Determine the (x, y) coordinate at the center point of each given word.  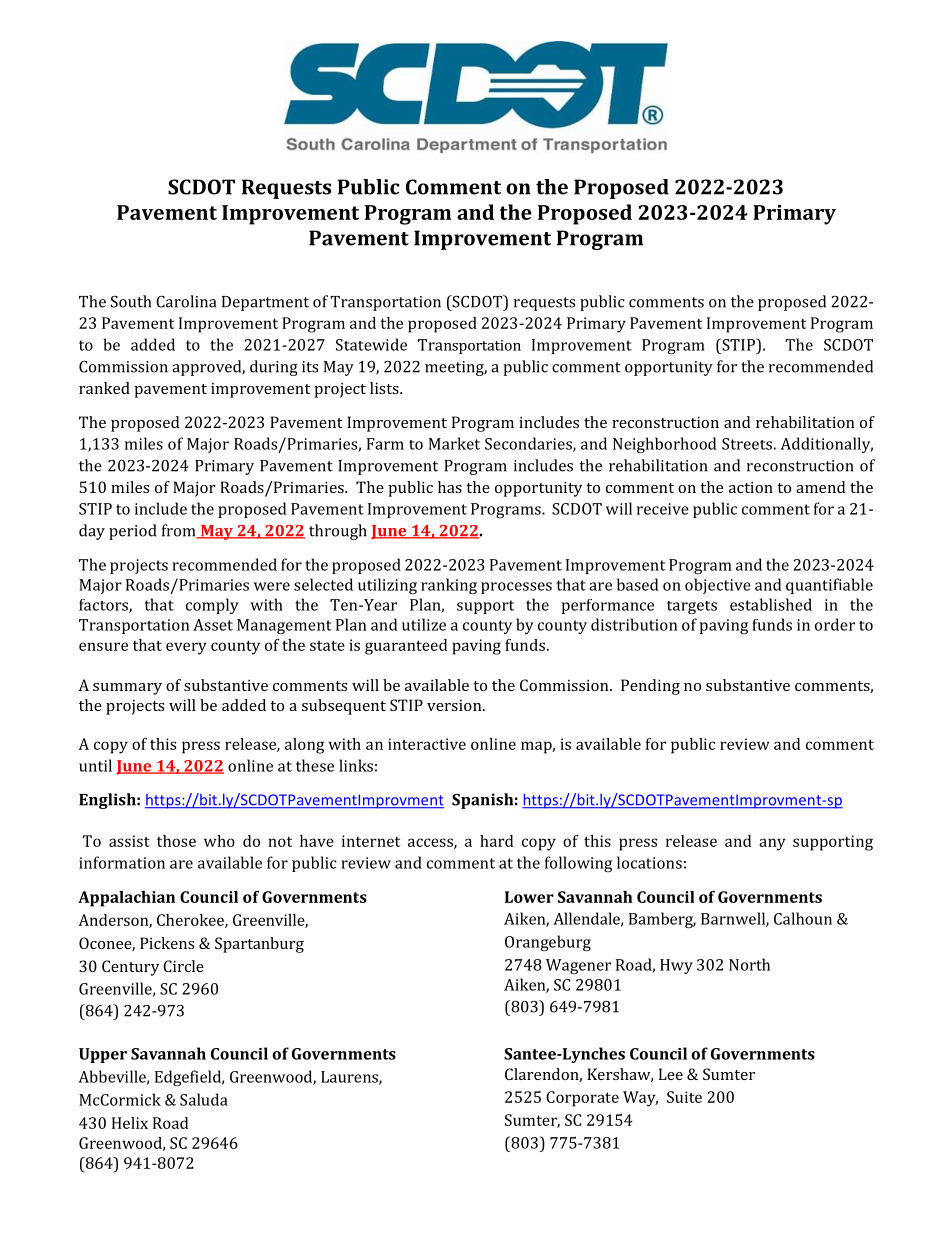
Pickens (167, 943)
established (771, 604)
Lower (529, 897)
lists (385, 388)
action (751, 487)
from (180, 531)
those (176, 841)
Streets (747, 444)
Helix (130, 1123)
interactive (427, 744)
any (772, 844)
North (749, 964)
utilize (424, 624)
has (450, 487)
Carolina (186, 301)
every (186, 648)
